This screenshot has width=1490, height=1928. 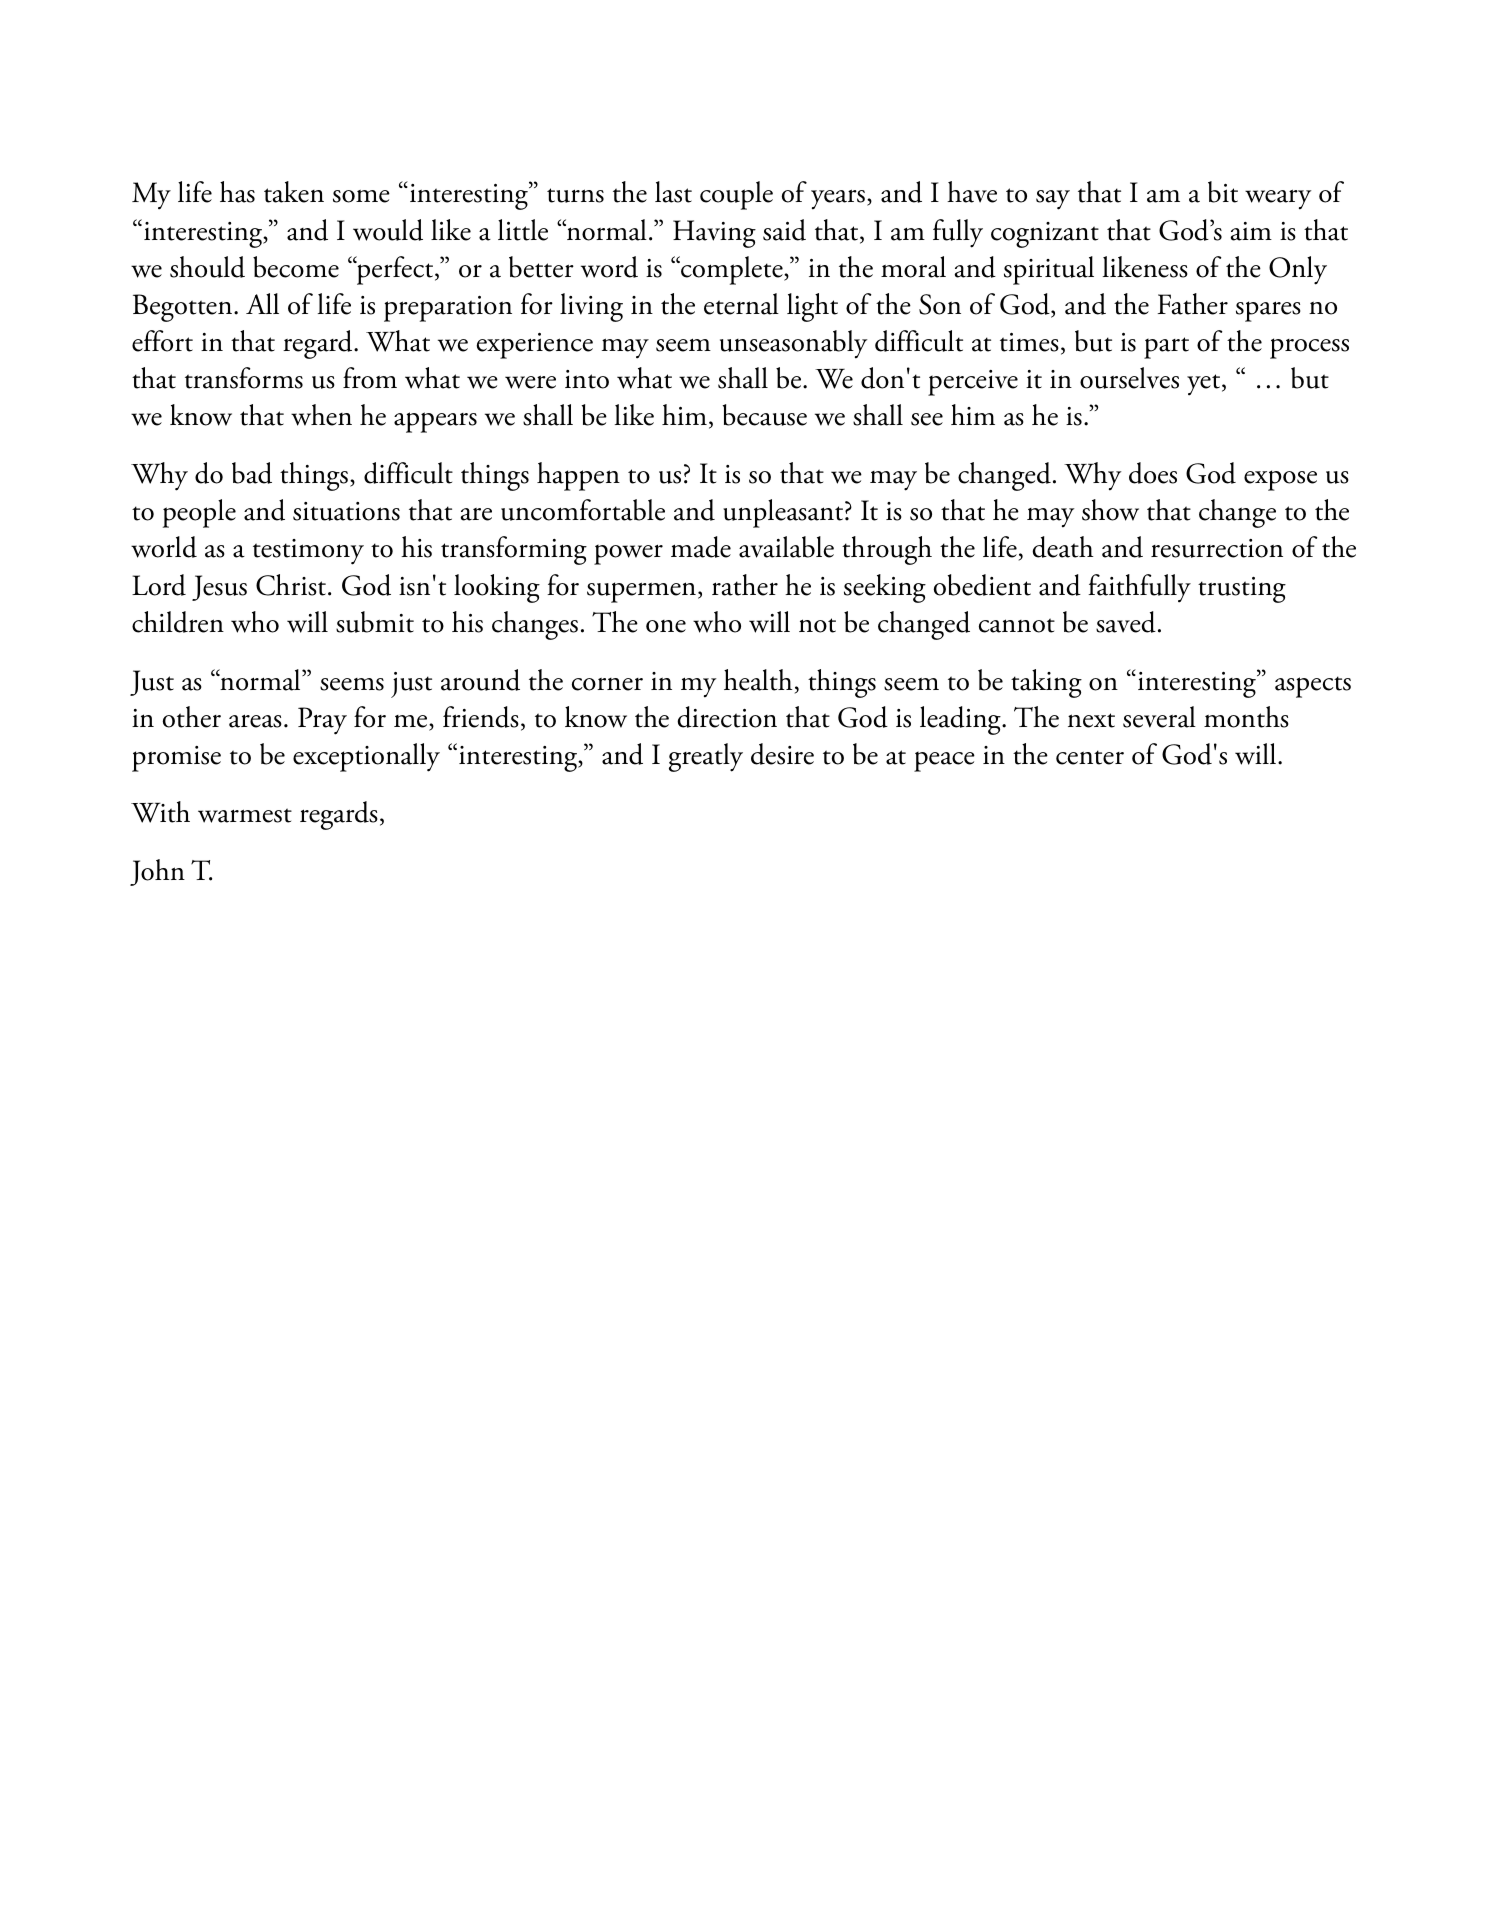 What do you see at coordinates (1223, 192) in the screenshot?
I see `bit` at bounding box center [1223, 192].
